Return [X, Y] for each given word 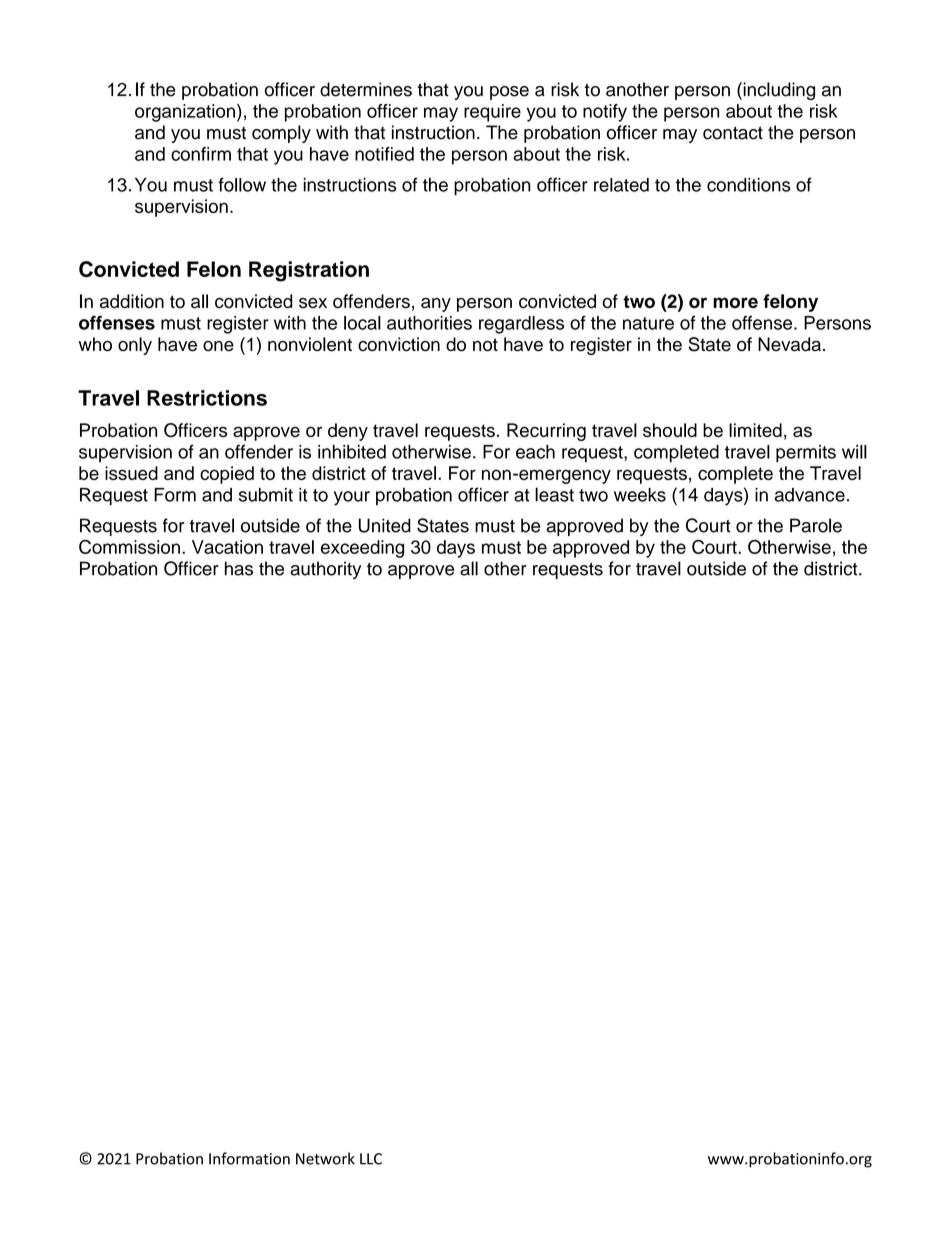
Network [325, 1158]
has [239, 568]
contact [733, 133]
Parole [816, 525]
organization [185, 113]
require [492, 113]
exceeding [362, 549]
